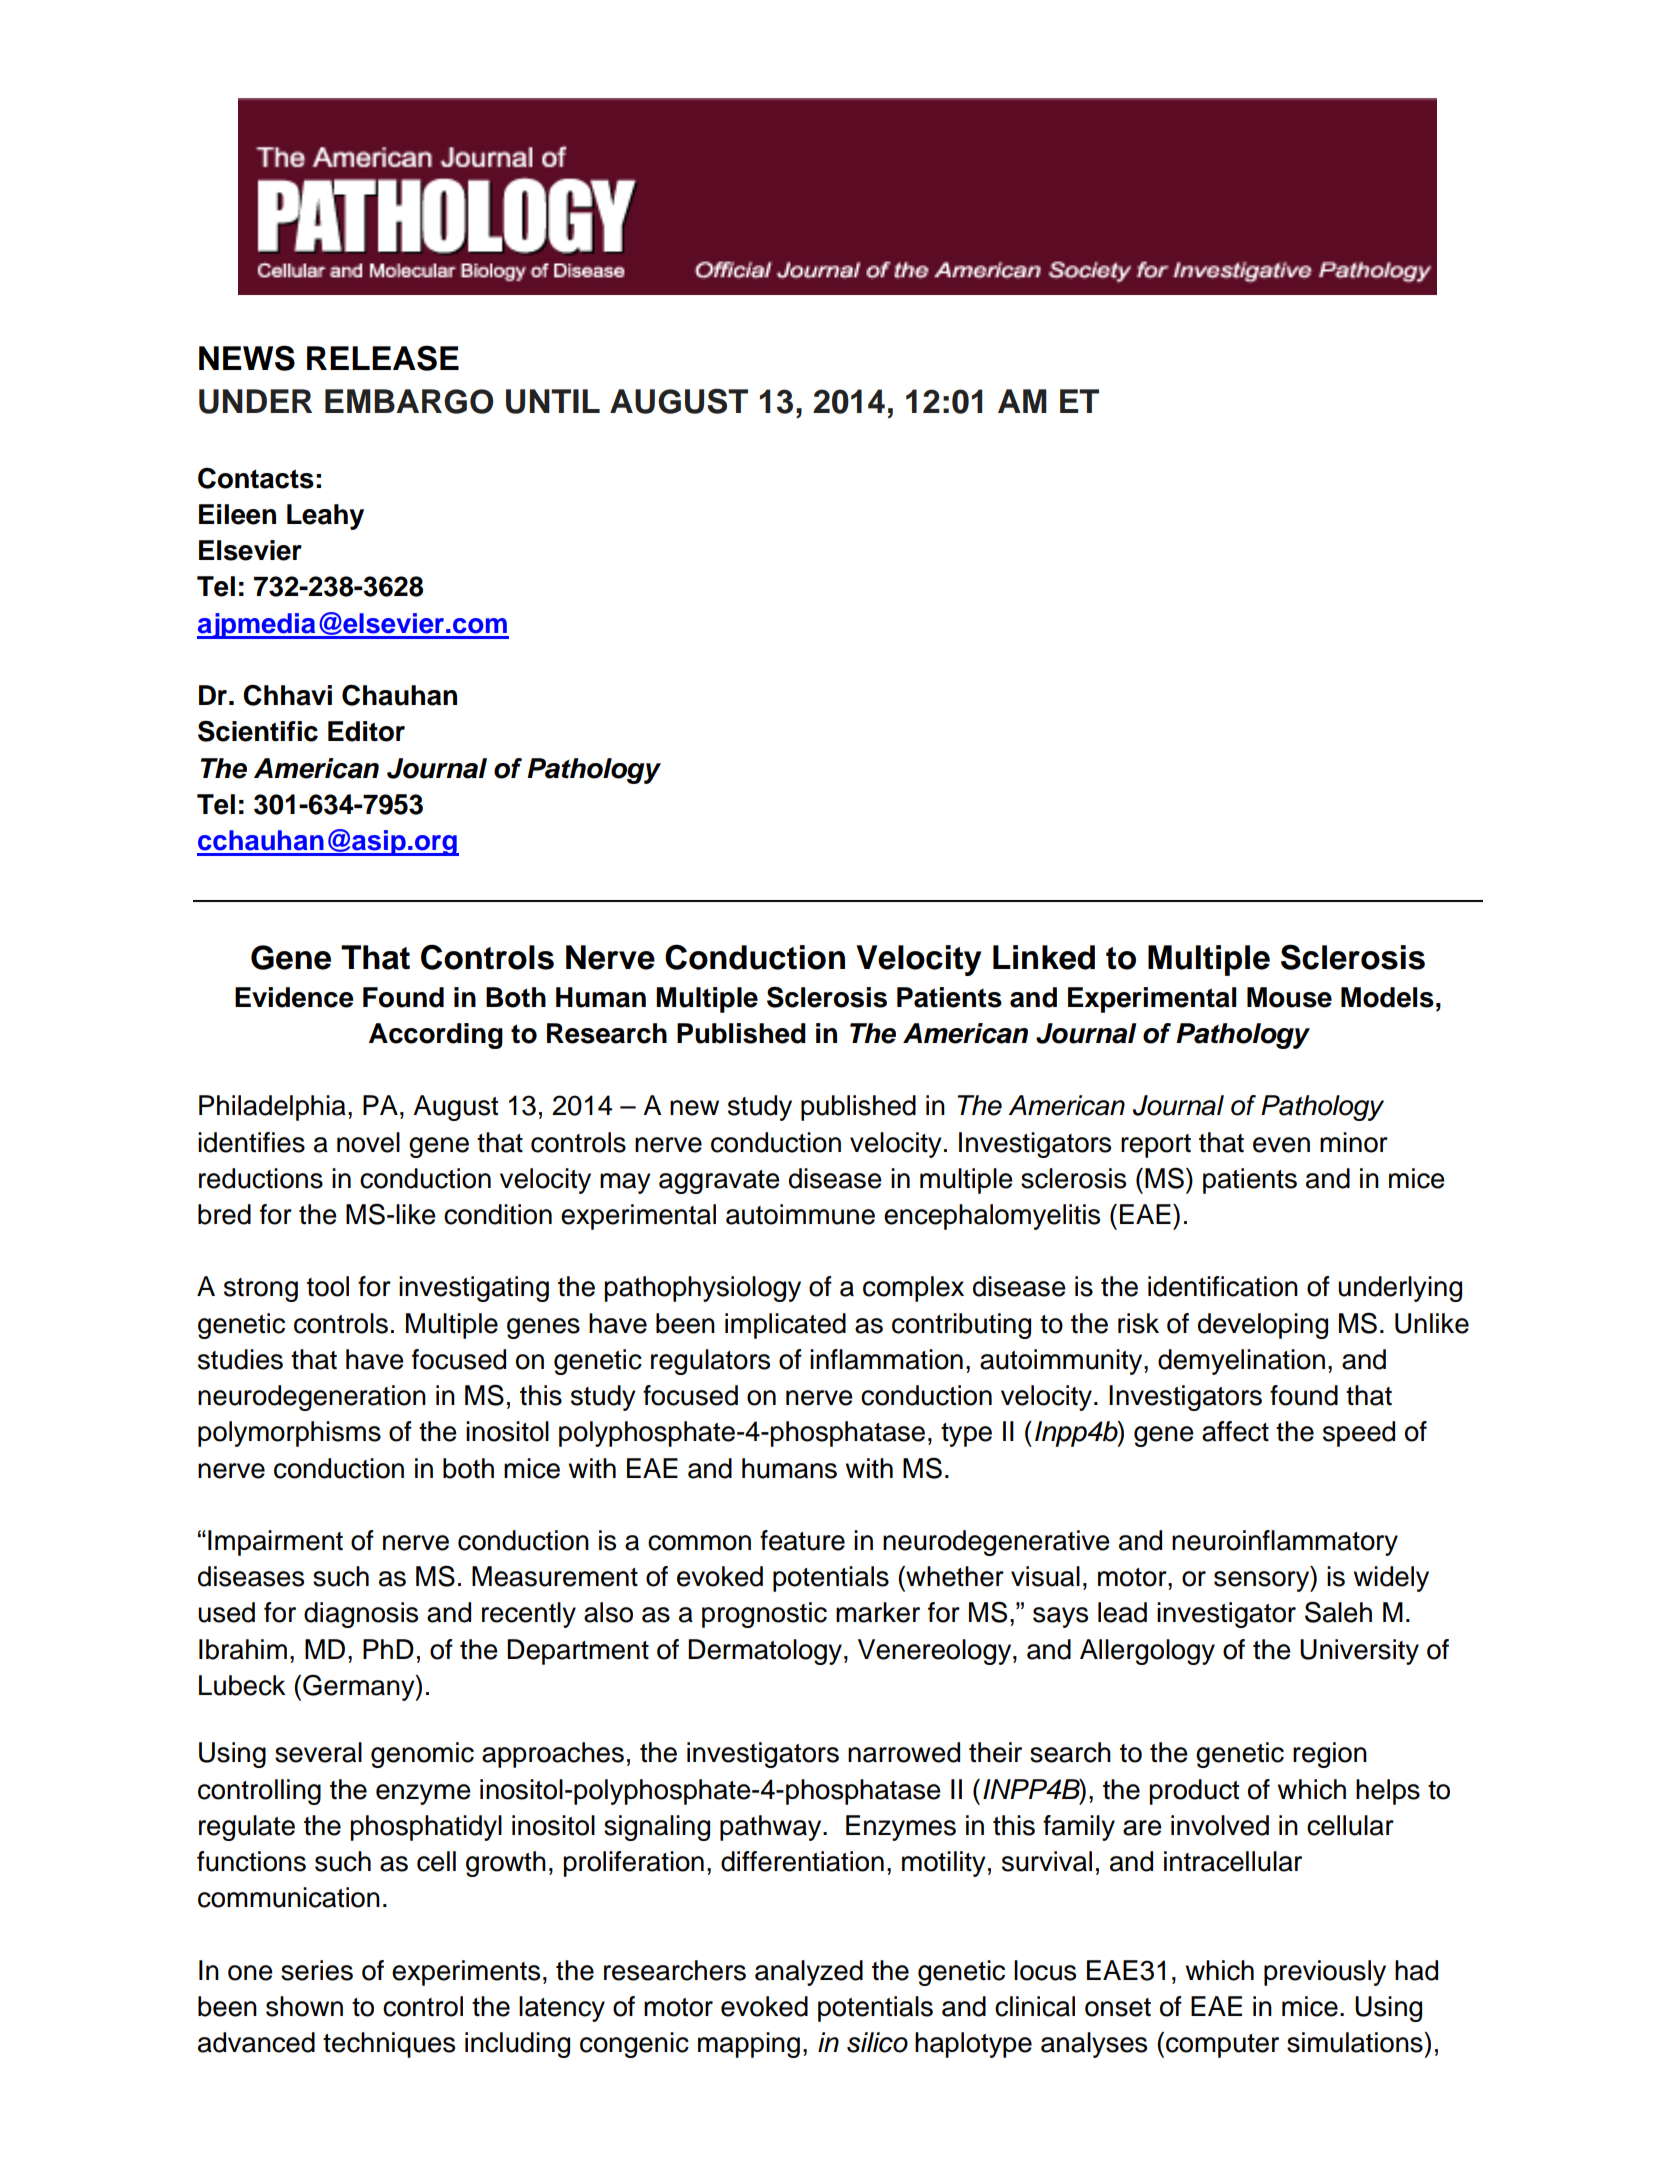 This screenshot has width=1676, height=2169. What do you see at coordinates (368, 1142) in the screenshot?
I see `novel` at bounding box center [368, 1142].
